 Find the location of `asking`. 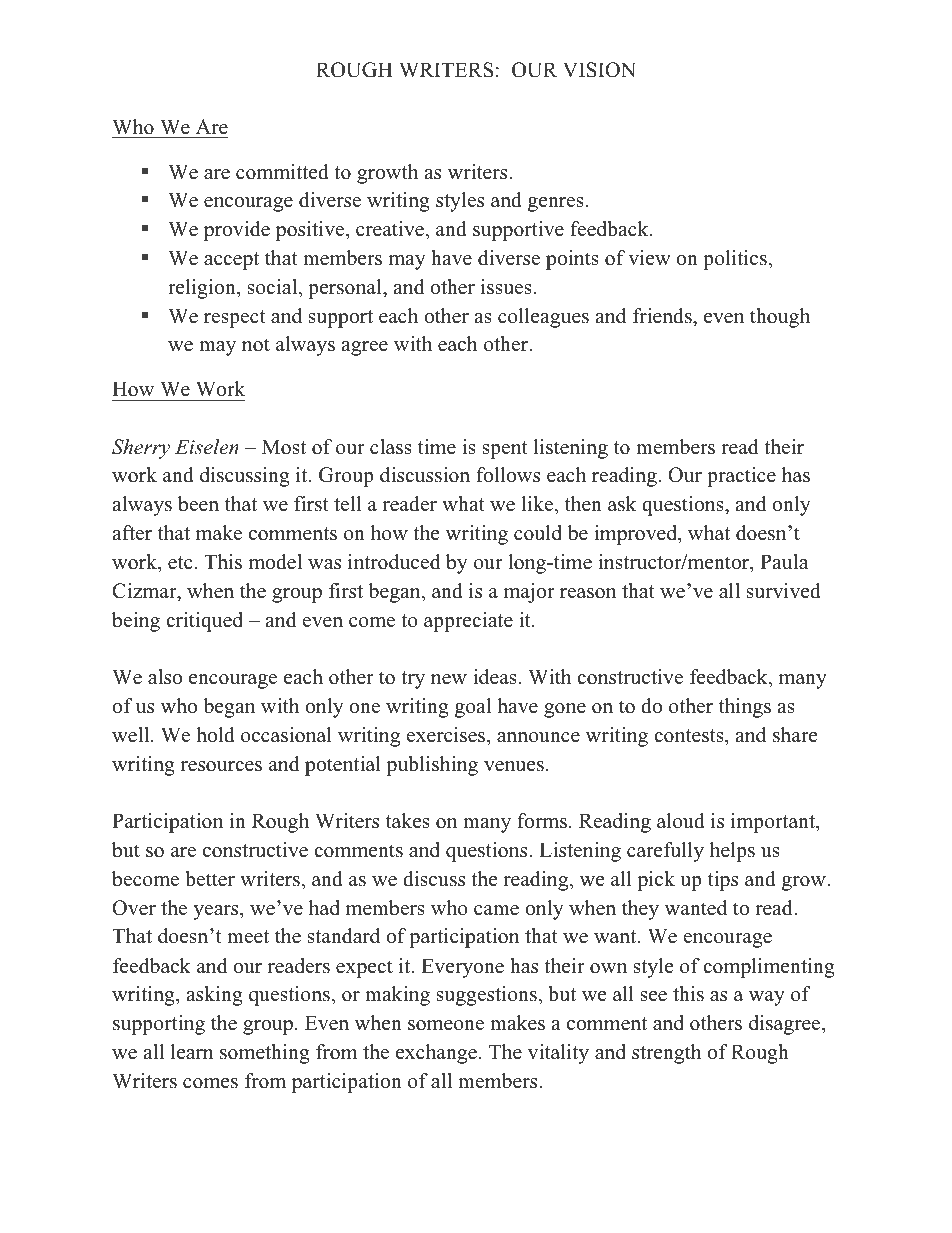

asking is located at coordinates (214, 996).
